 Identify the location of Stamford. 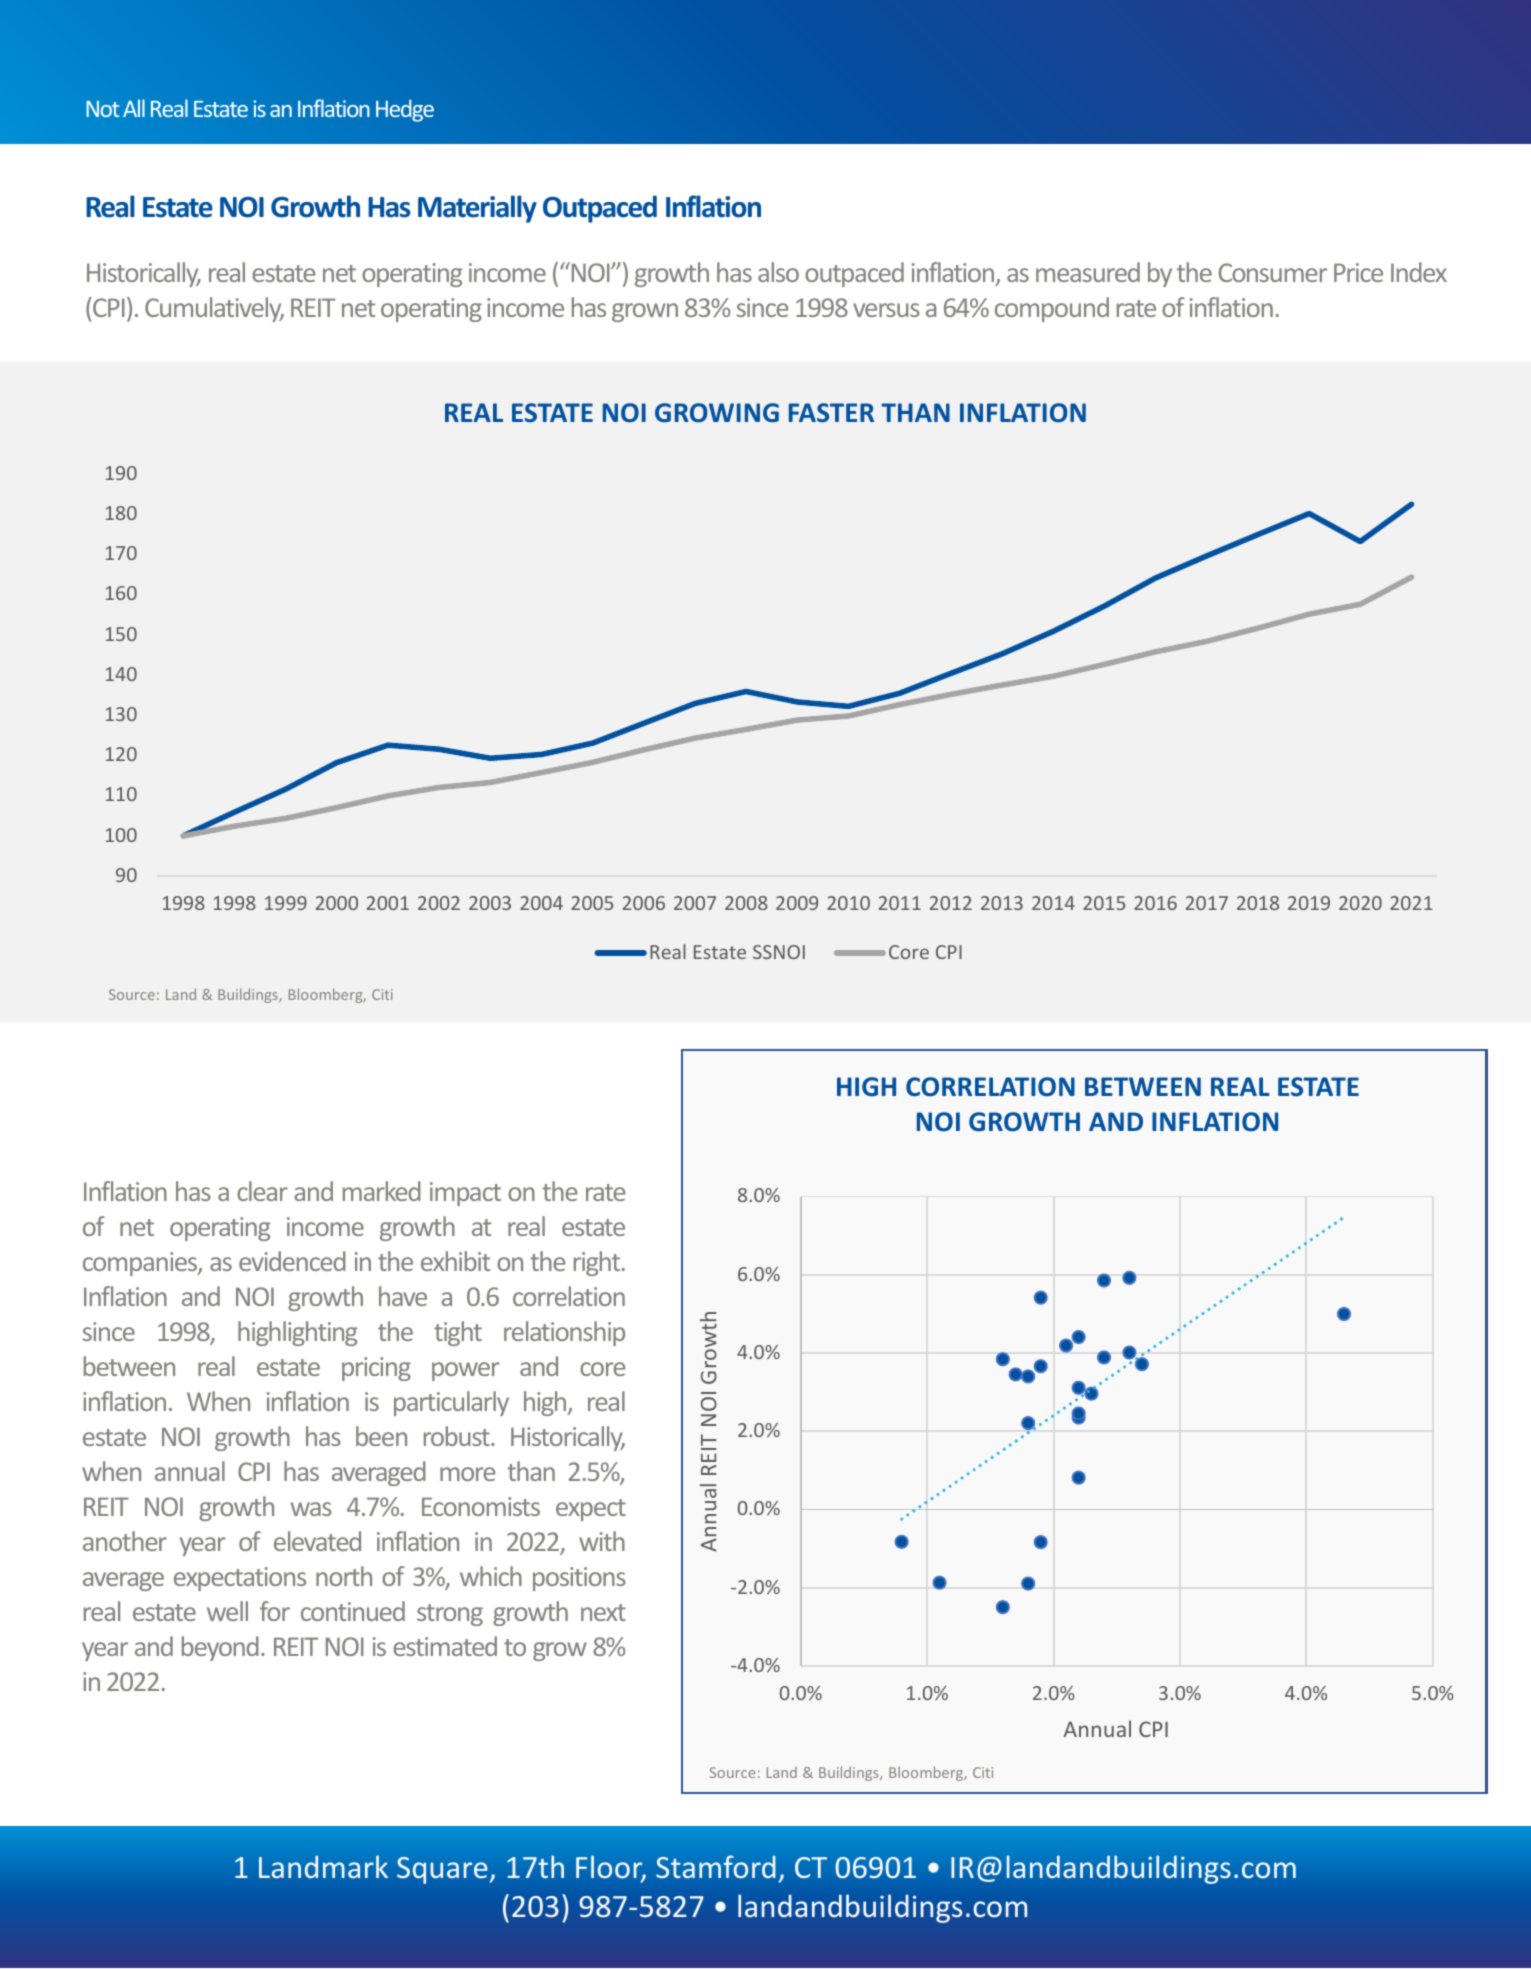
(716, 1866).
